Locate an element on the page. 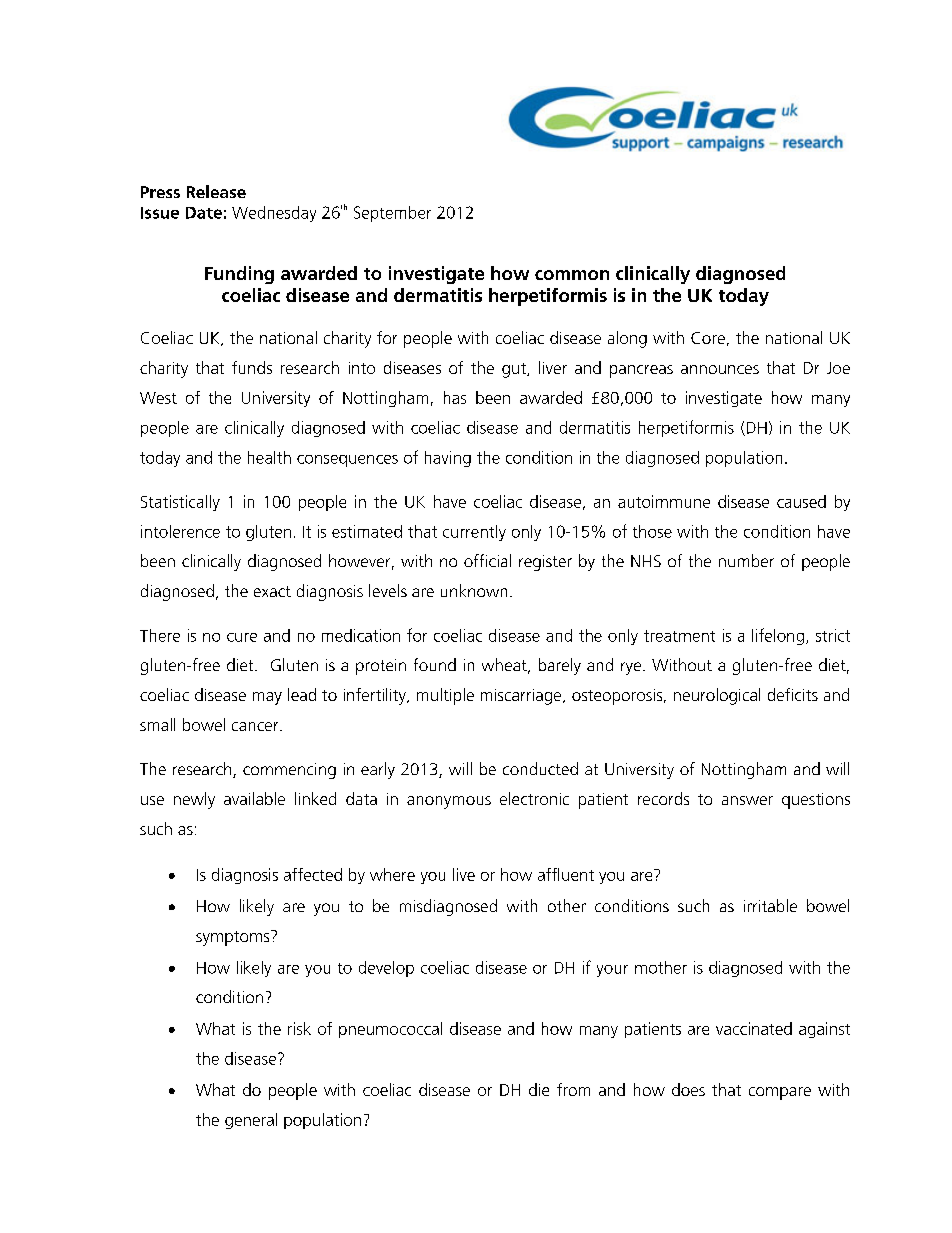  September is located at coordinates (392, 214).
